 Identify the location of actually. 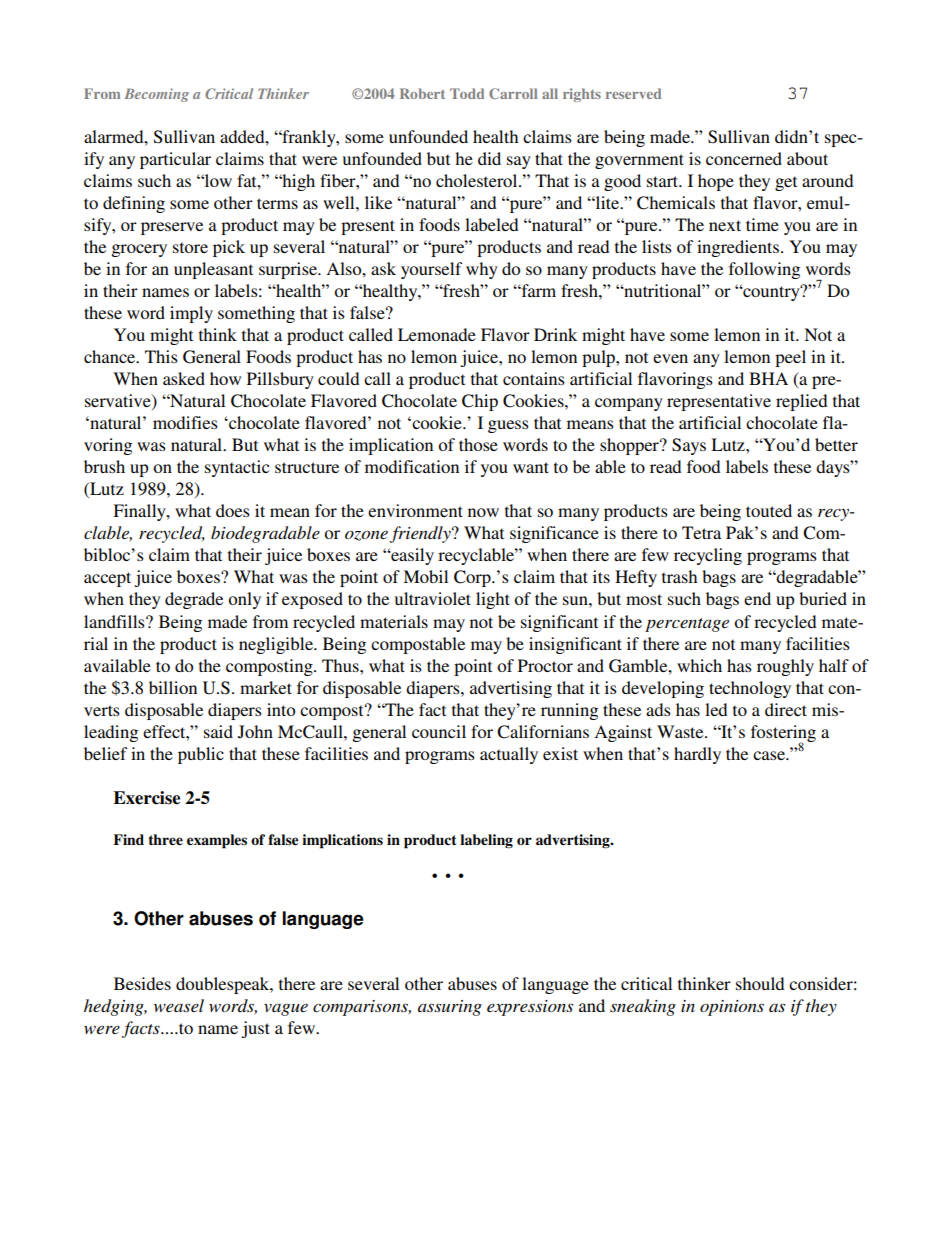
(509, 755).
